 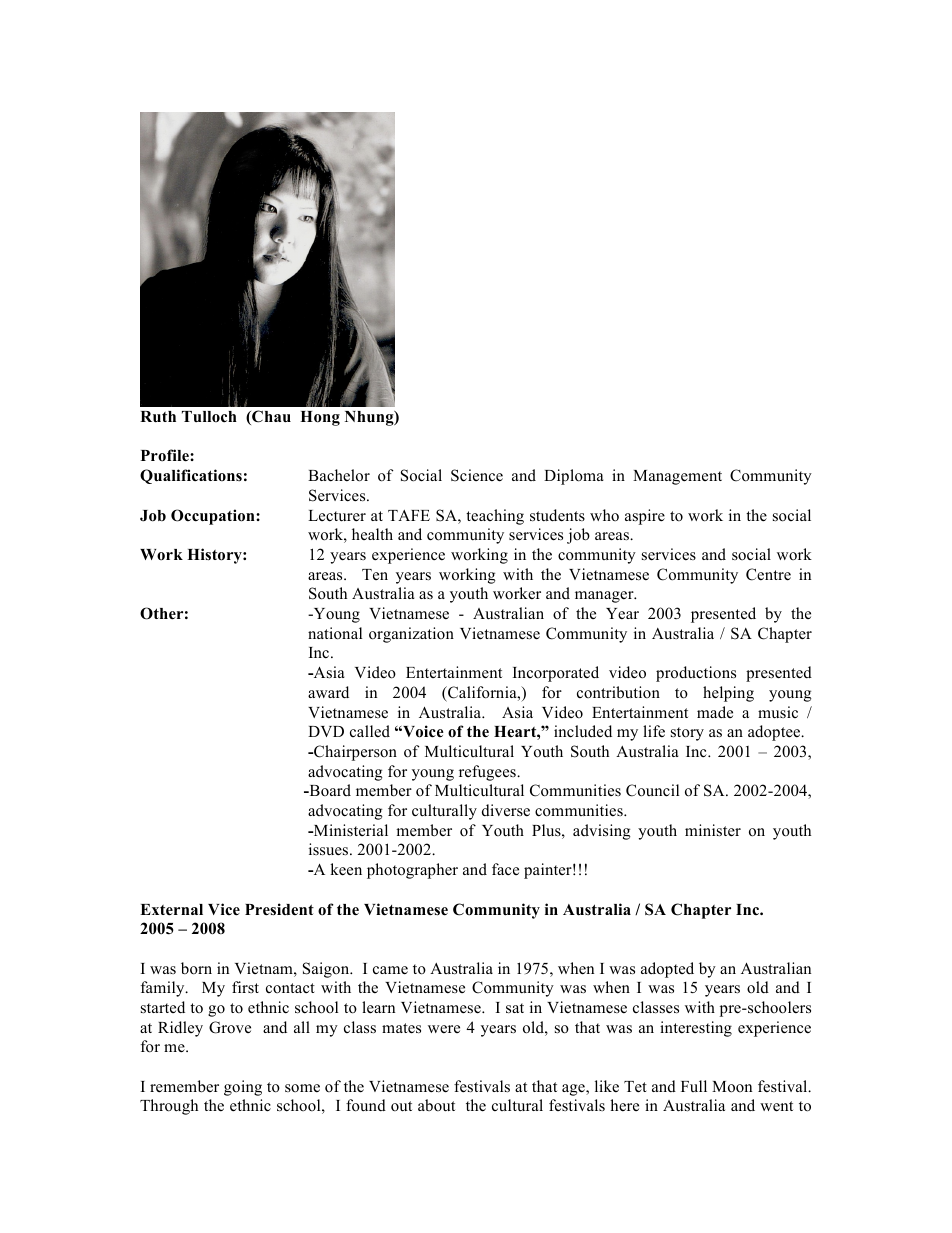 I want to click on Science, so click(x=477, y=475).
